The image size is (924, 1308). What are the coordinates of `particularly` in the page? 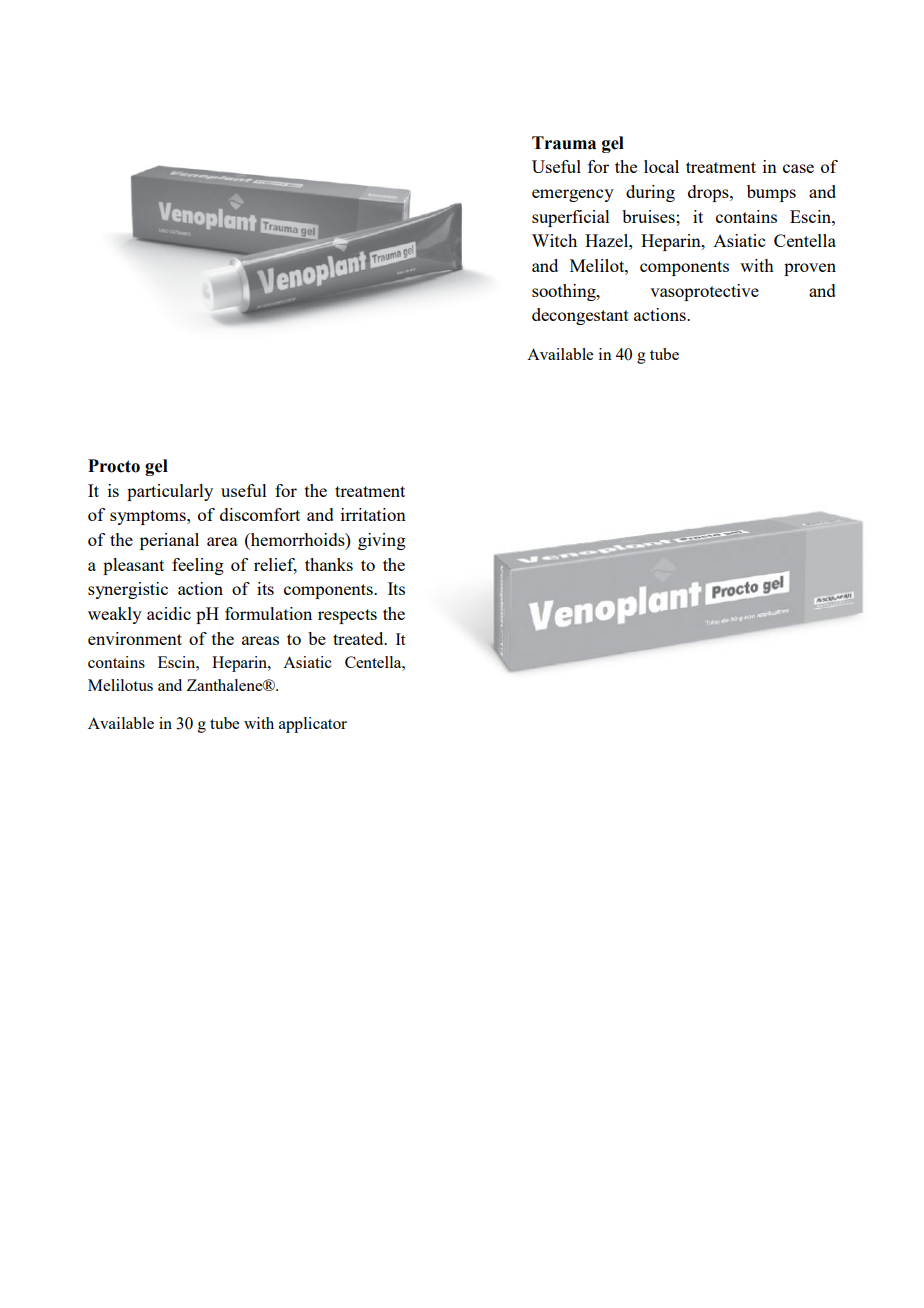 It's located at (170, 492).
